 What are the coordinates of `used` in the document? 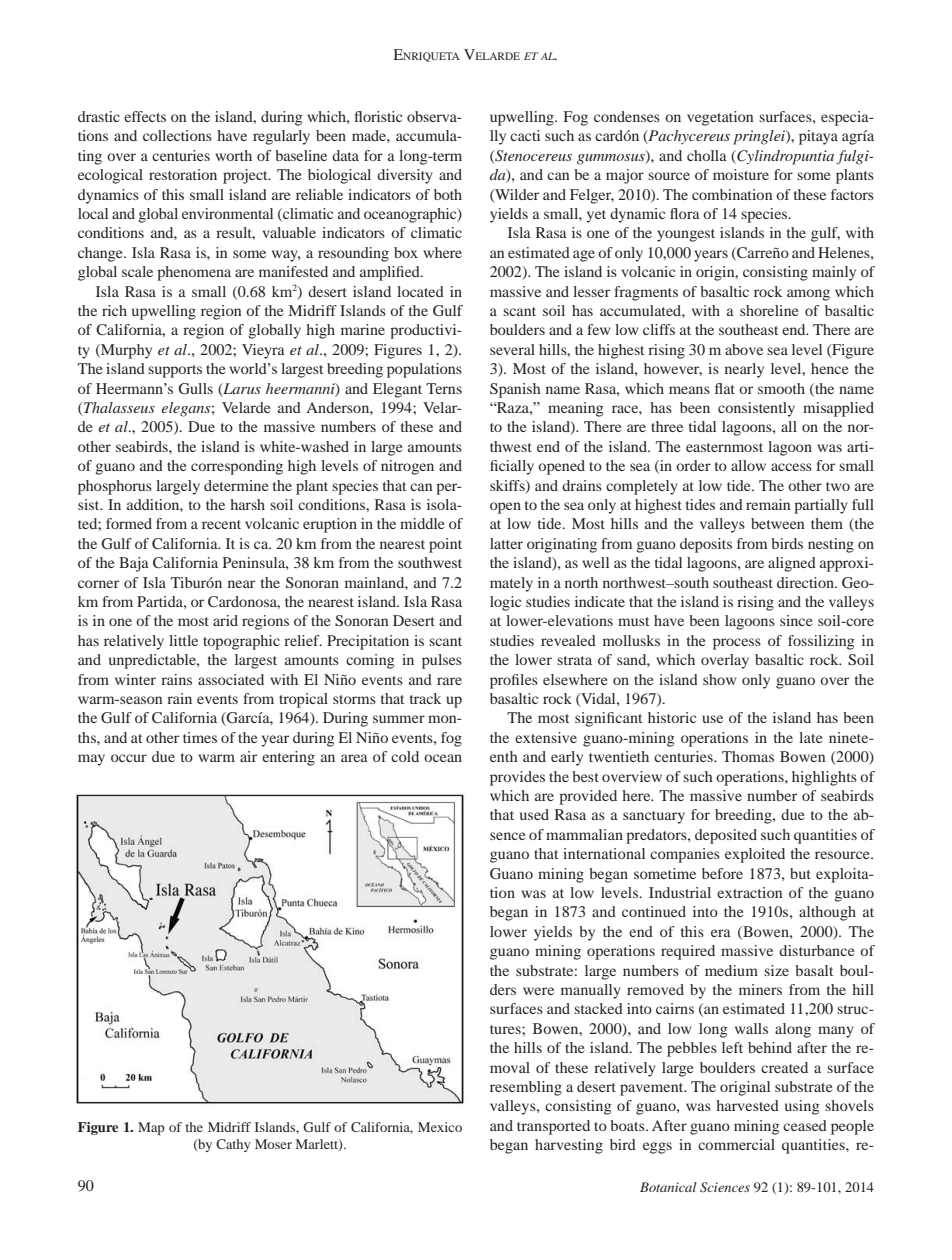 It's located at (534, 814).
